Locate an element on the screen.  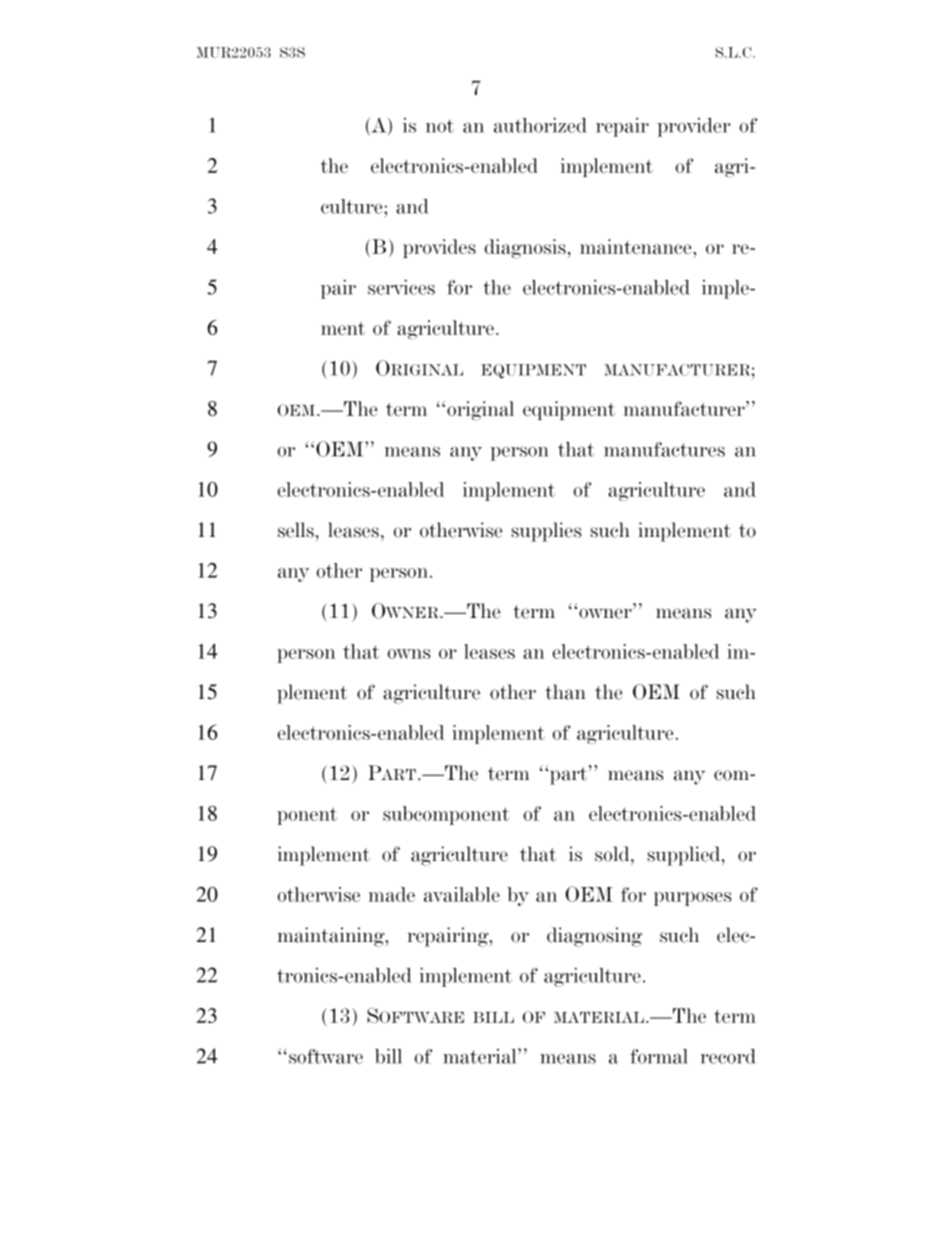
available is located at coordinates (462, 894).
